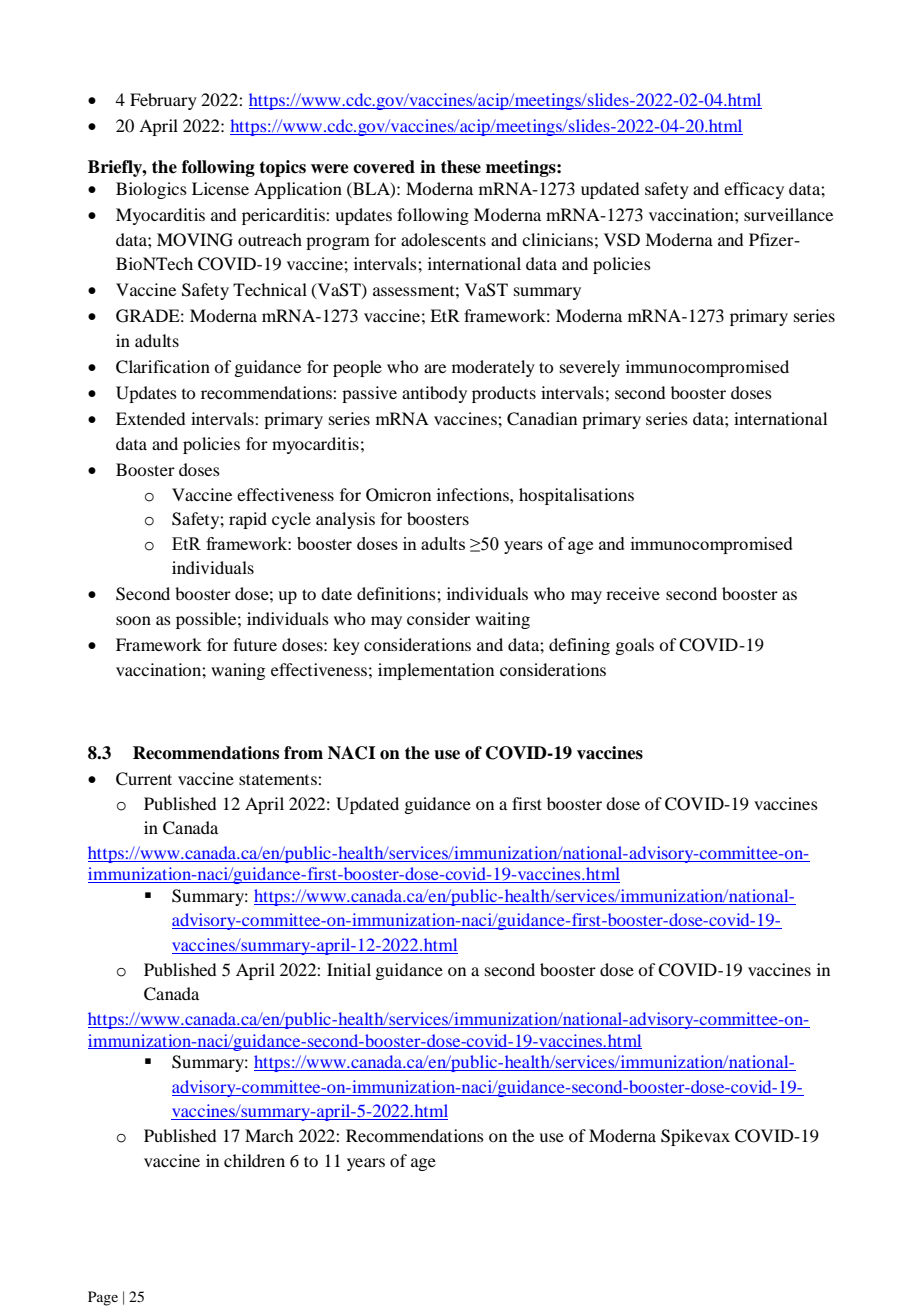  I want to click on receive, so click(633, 593).
